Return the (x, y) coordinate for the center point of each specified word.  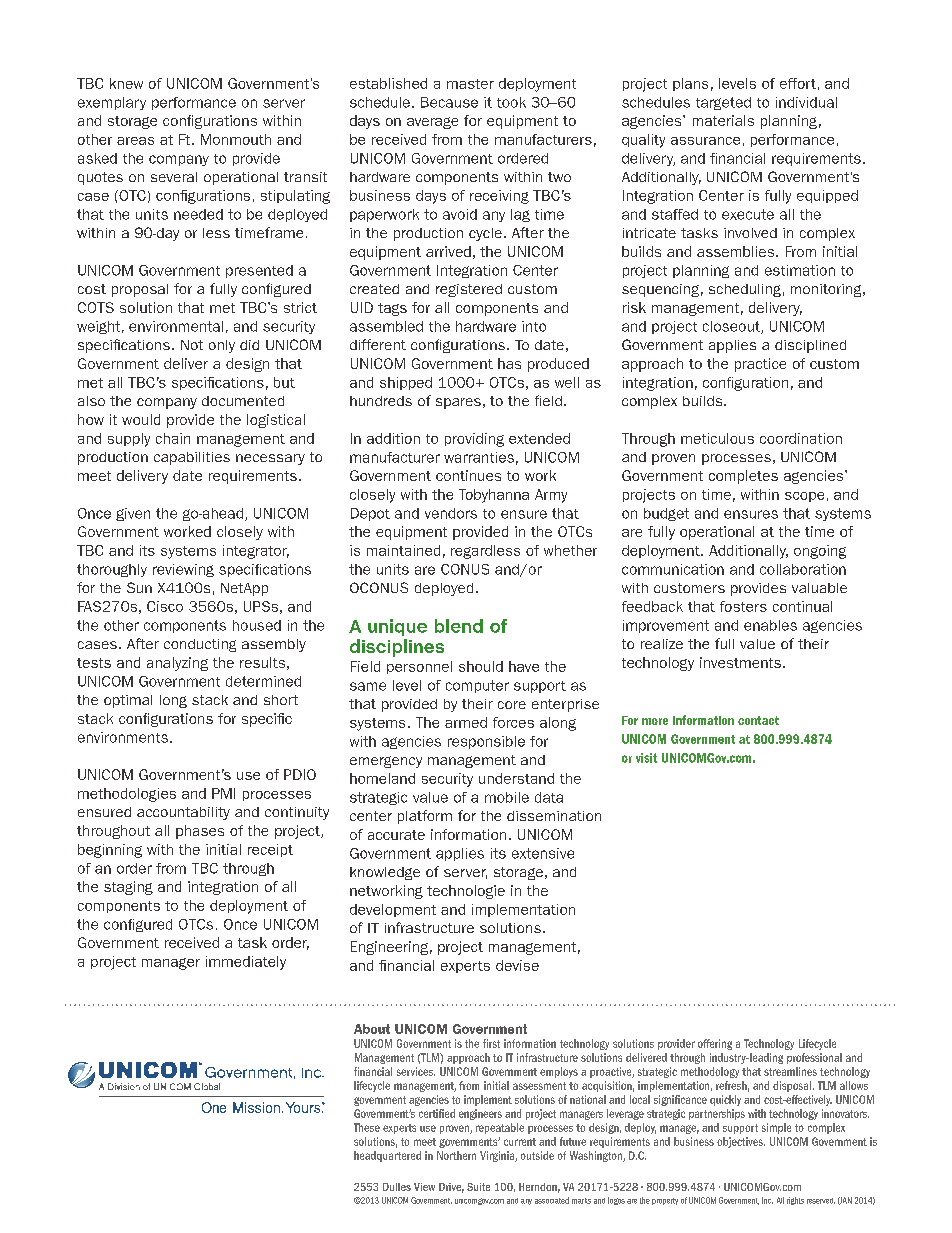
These (367, 1127)
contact (758, 720)
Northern (456, 1155)
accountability (183, 813)
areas (135, 141)
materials (723, 120)
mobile (507, 797)
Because (449, 102)
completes (743, 477)
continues (468, 475)
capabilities (192, 458)
